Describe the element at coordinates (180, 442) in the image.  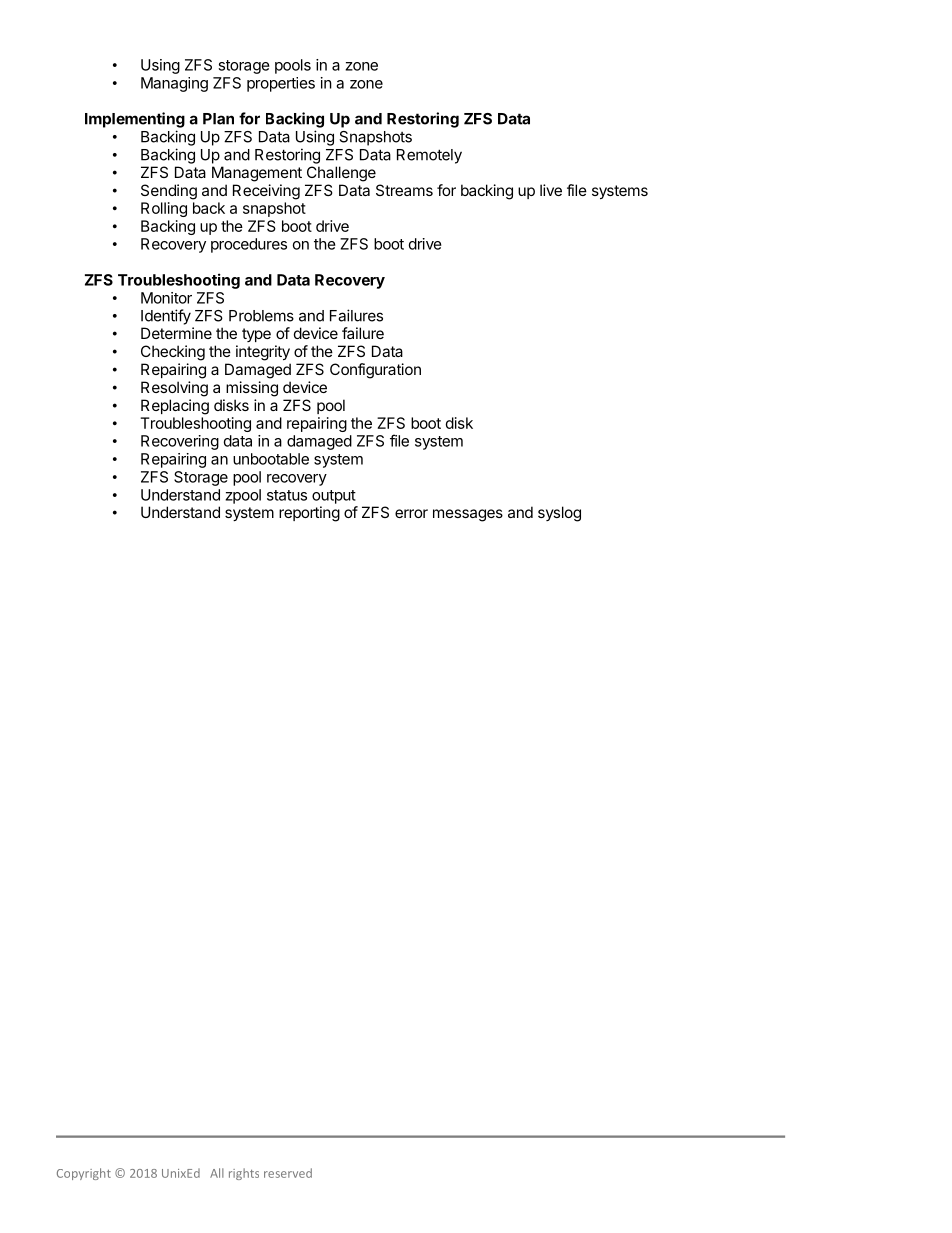
I see `Recovering` at that location.
